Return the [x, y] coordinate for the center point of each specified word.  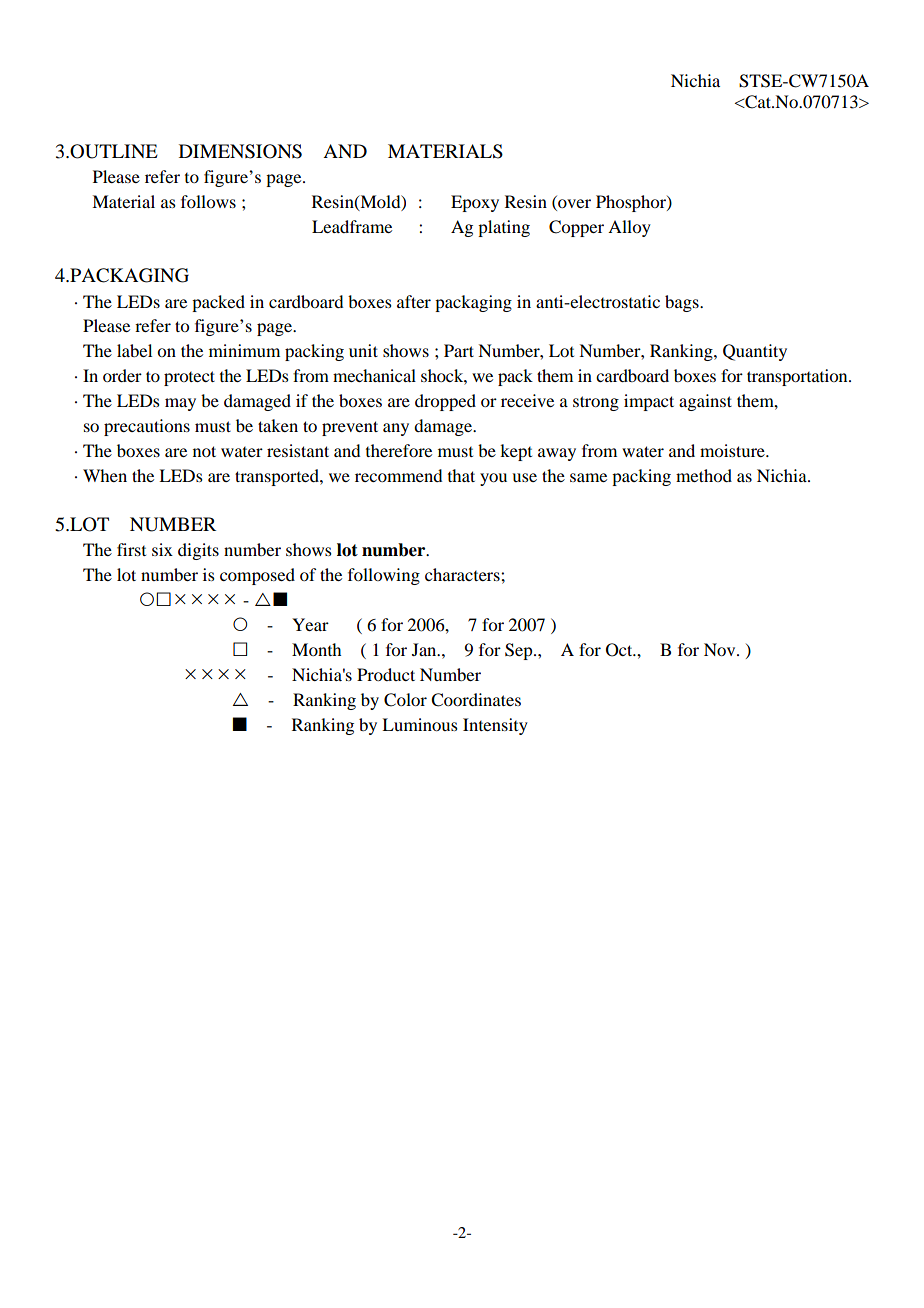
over [573, 205]
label [134, 350]
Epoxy [475, 203]
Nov [721, 649]
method [704, 475]
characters [463, 574]
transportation [798, 377]
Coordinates [476, 700]
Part [459, 350]
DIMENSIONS [240, 151]
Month [316, 649]
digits [198, 551]
